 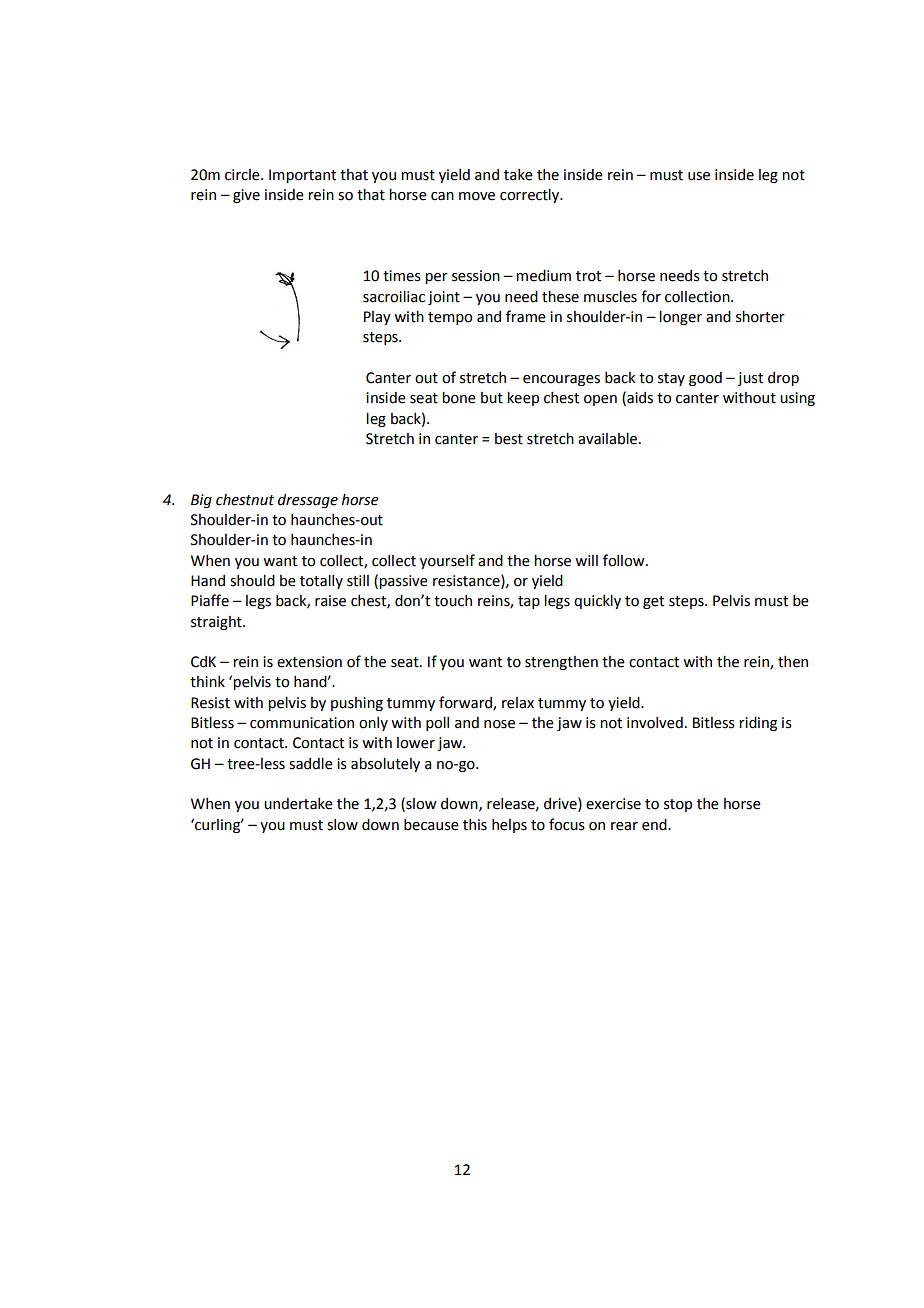 What do you see at coordinates (308, 501) in the screenshot?
I see `dressage` at bounding box center [308, 501].
